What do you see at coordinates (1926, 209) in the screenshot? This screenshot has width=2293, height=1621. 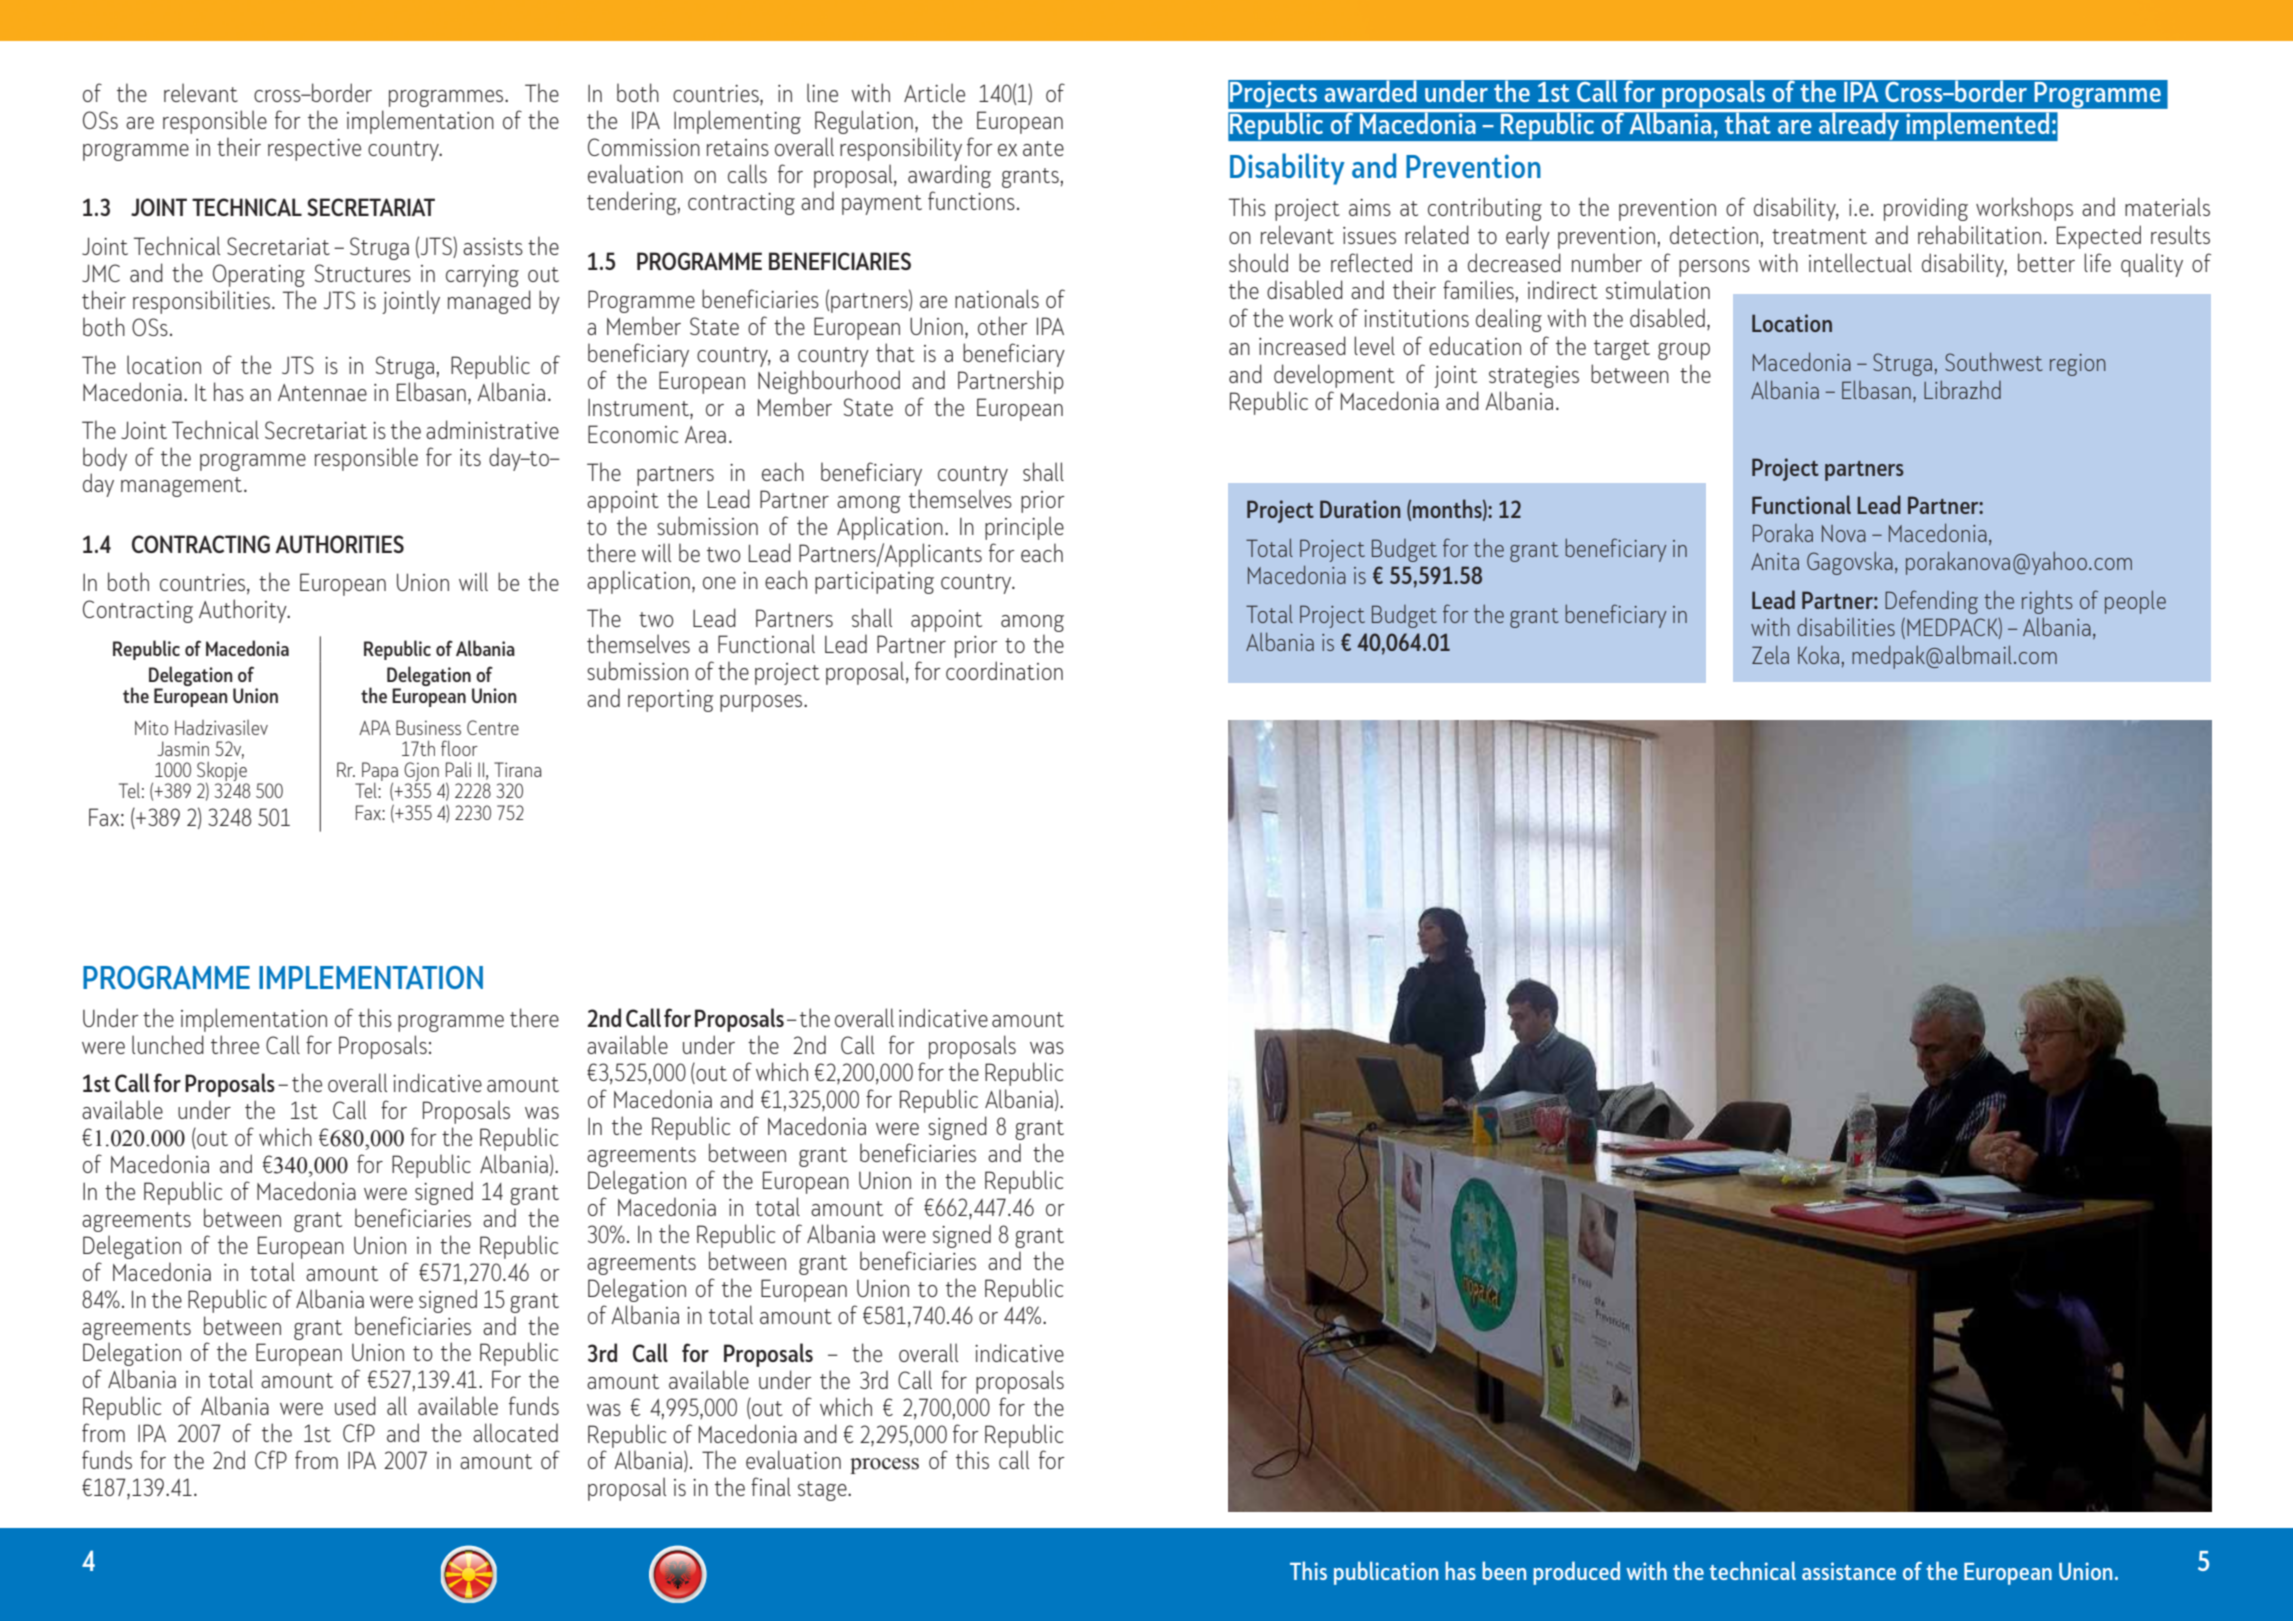 I see `providing` at bounding box center [1926, 209].
